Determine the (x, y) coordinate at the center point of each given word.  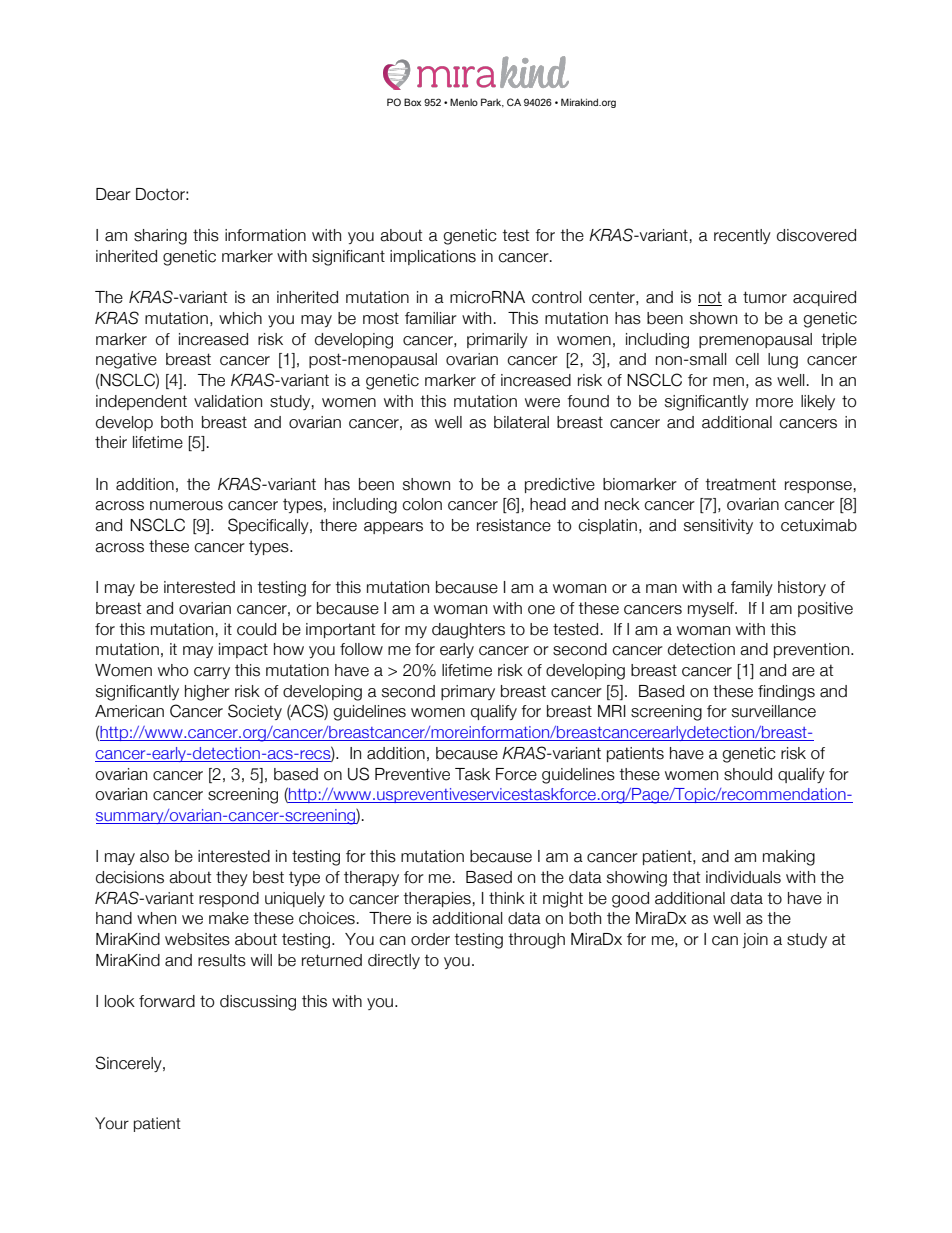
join (755, 940)
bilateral (521, 422)
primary (468, 692)
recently (742, 236)
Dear (113, 194)
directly (394, 961)
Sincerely (130, 1064)
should (748, 774)
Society (255, 712)
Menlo (464, 102)
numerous (186, 506)
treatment (740, 484)
